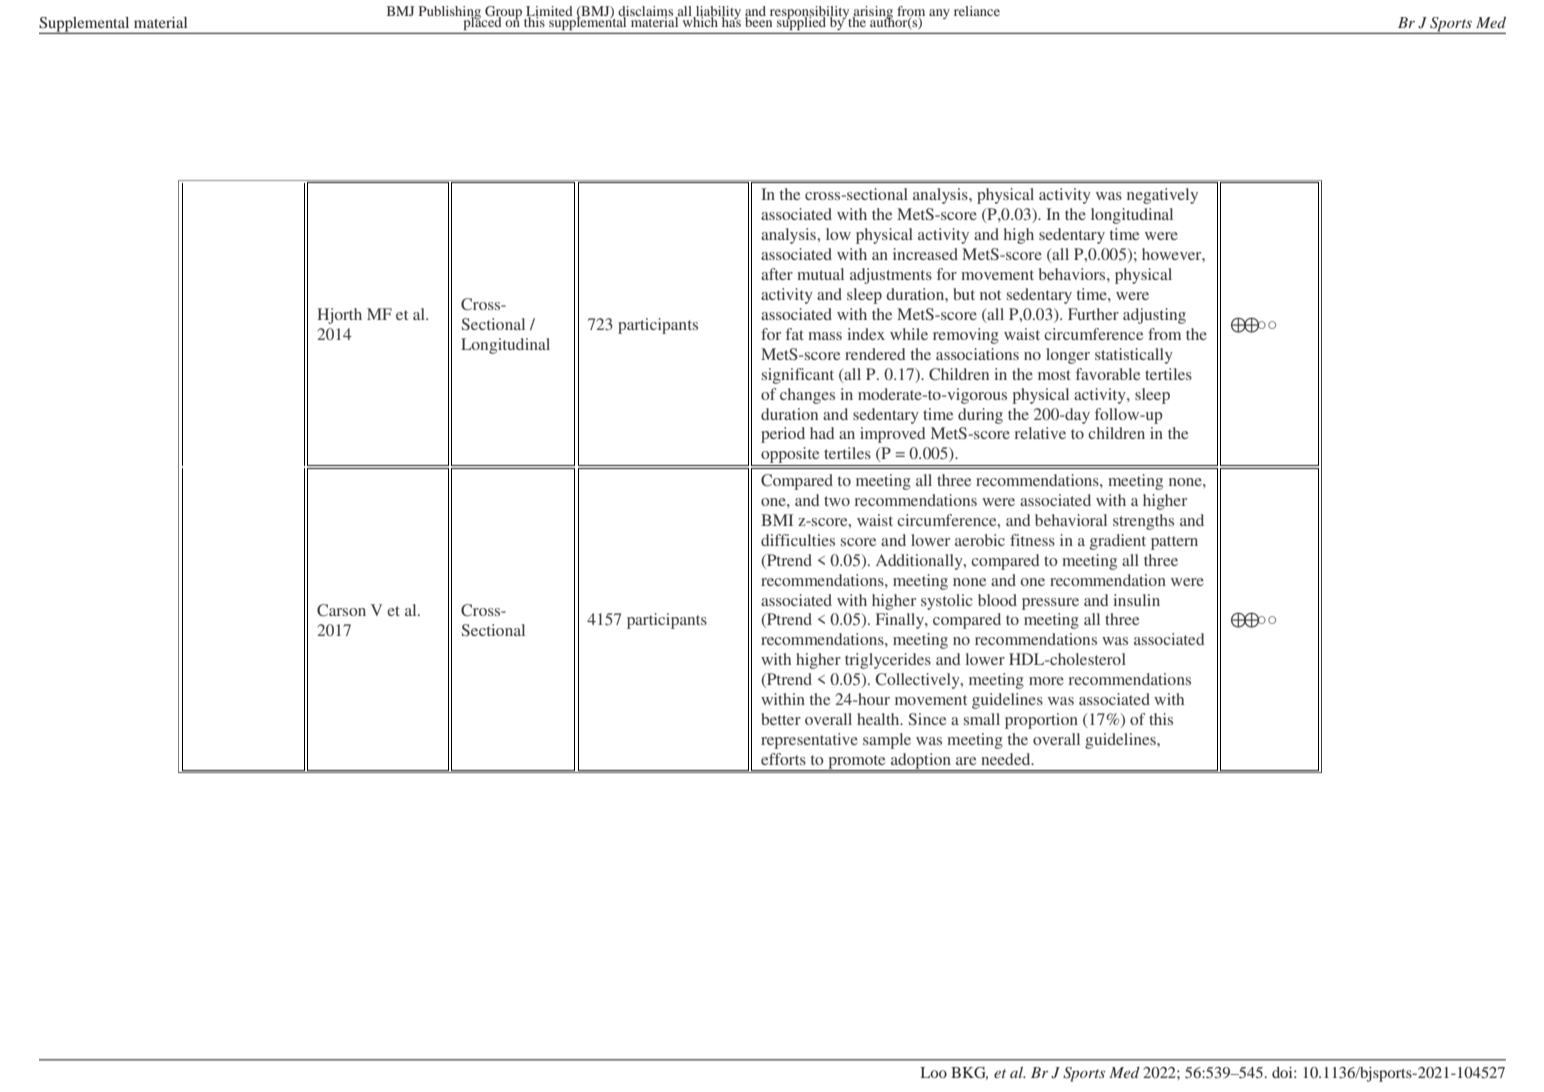 This page has height=1092, width=1544. What do you see at coordinates (759, 20) in the page?
I see `been` at bounding box center [759, 20].
